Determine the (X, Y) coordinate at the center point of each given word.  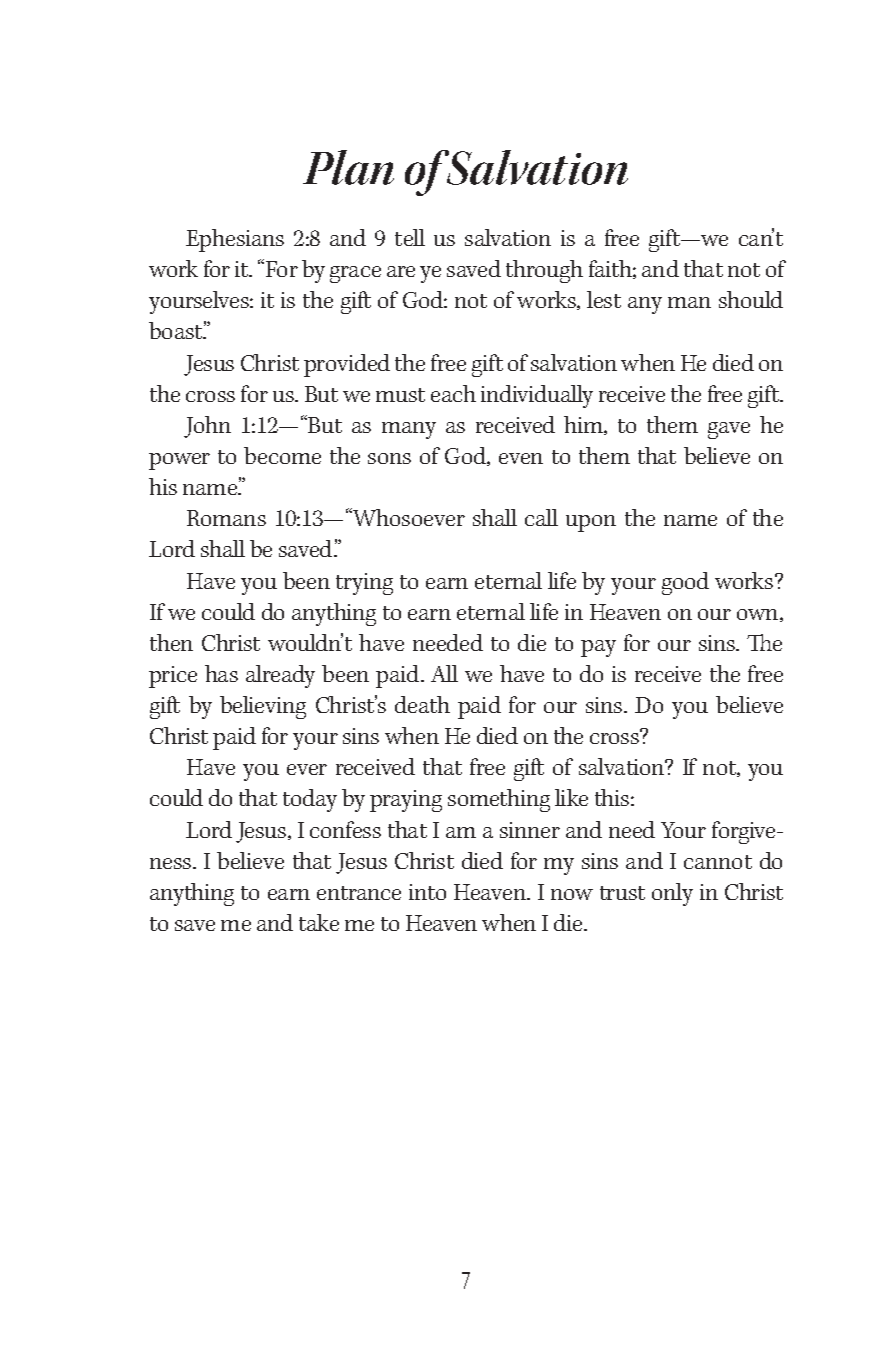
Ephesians (235, 240)
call (541, 517)
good (685, 583)
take (319, 922)
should (751, 299)
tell (410, 237)
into (427, 892)
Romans (226, 518)
